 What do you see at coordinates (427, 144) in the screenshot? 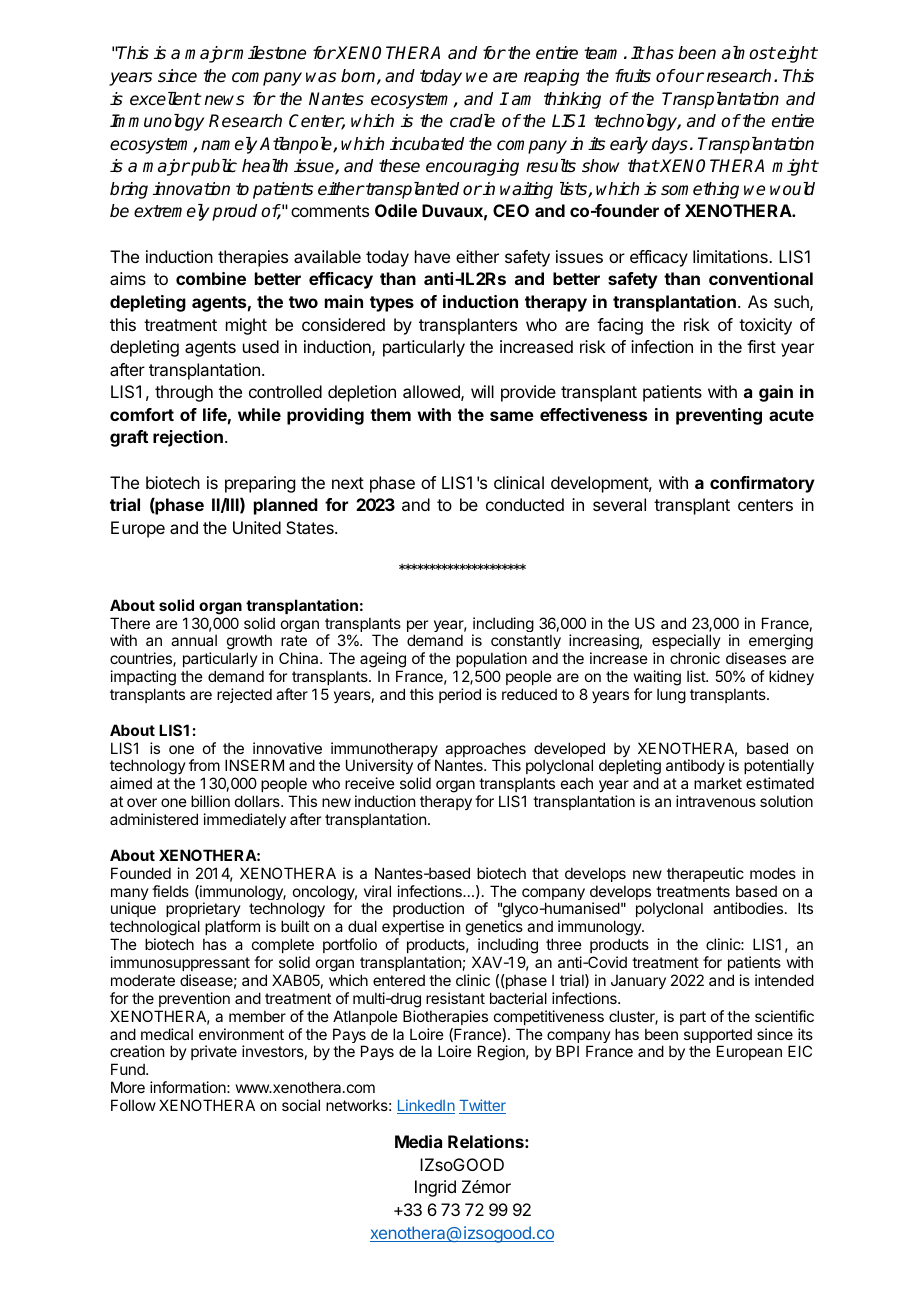
I see `incubated` at bounding box center [427, 144].
